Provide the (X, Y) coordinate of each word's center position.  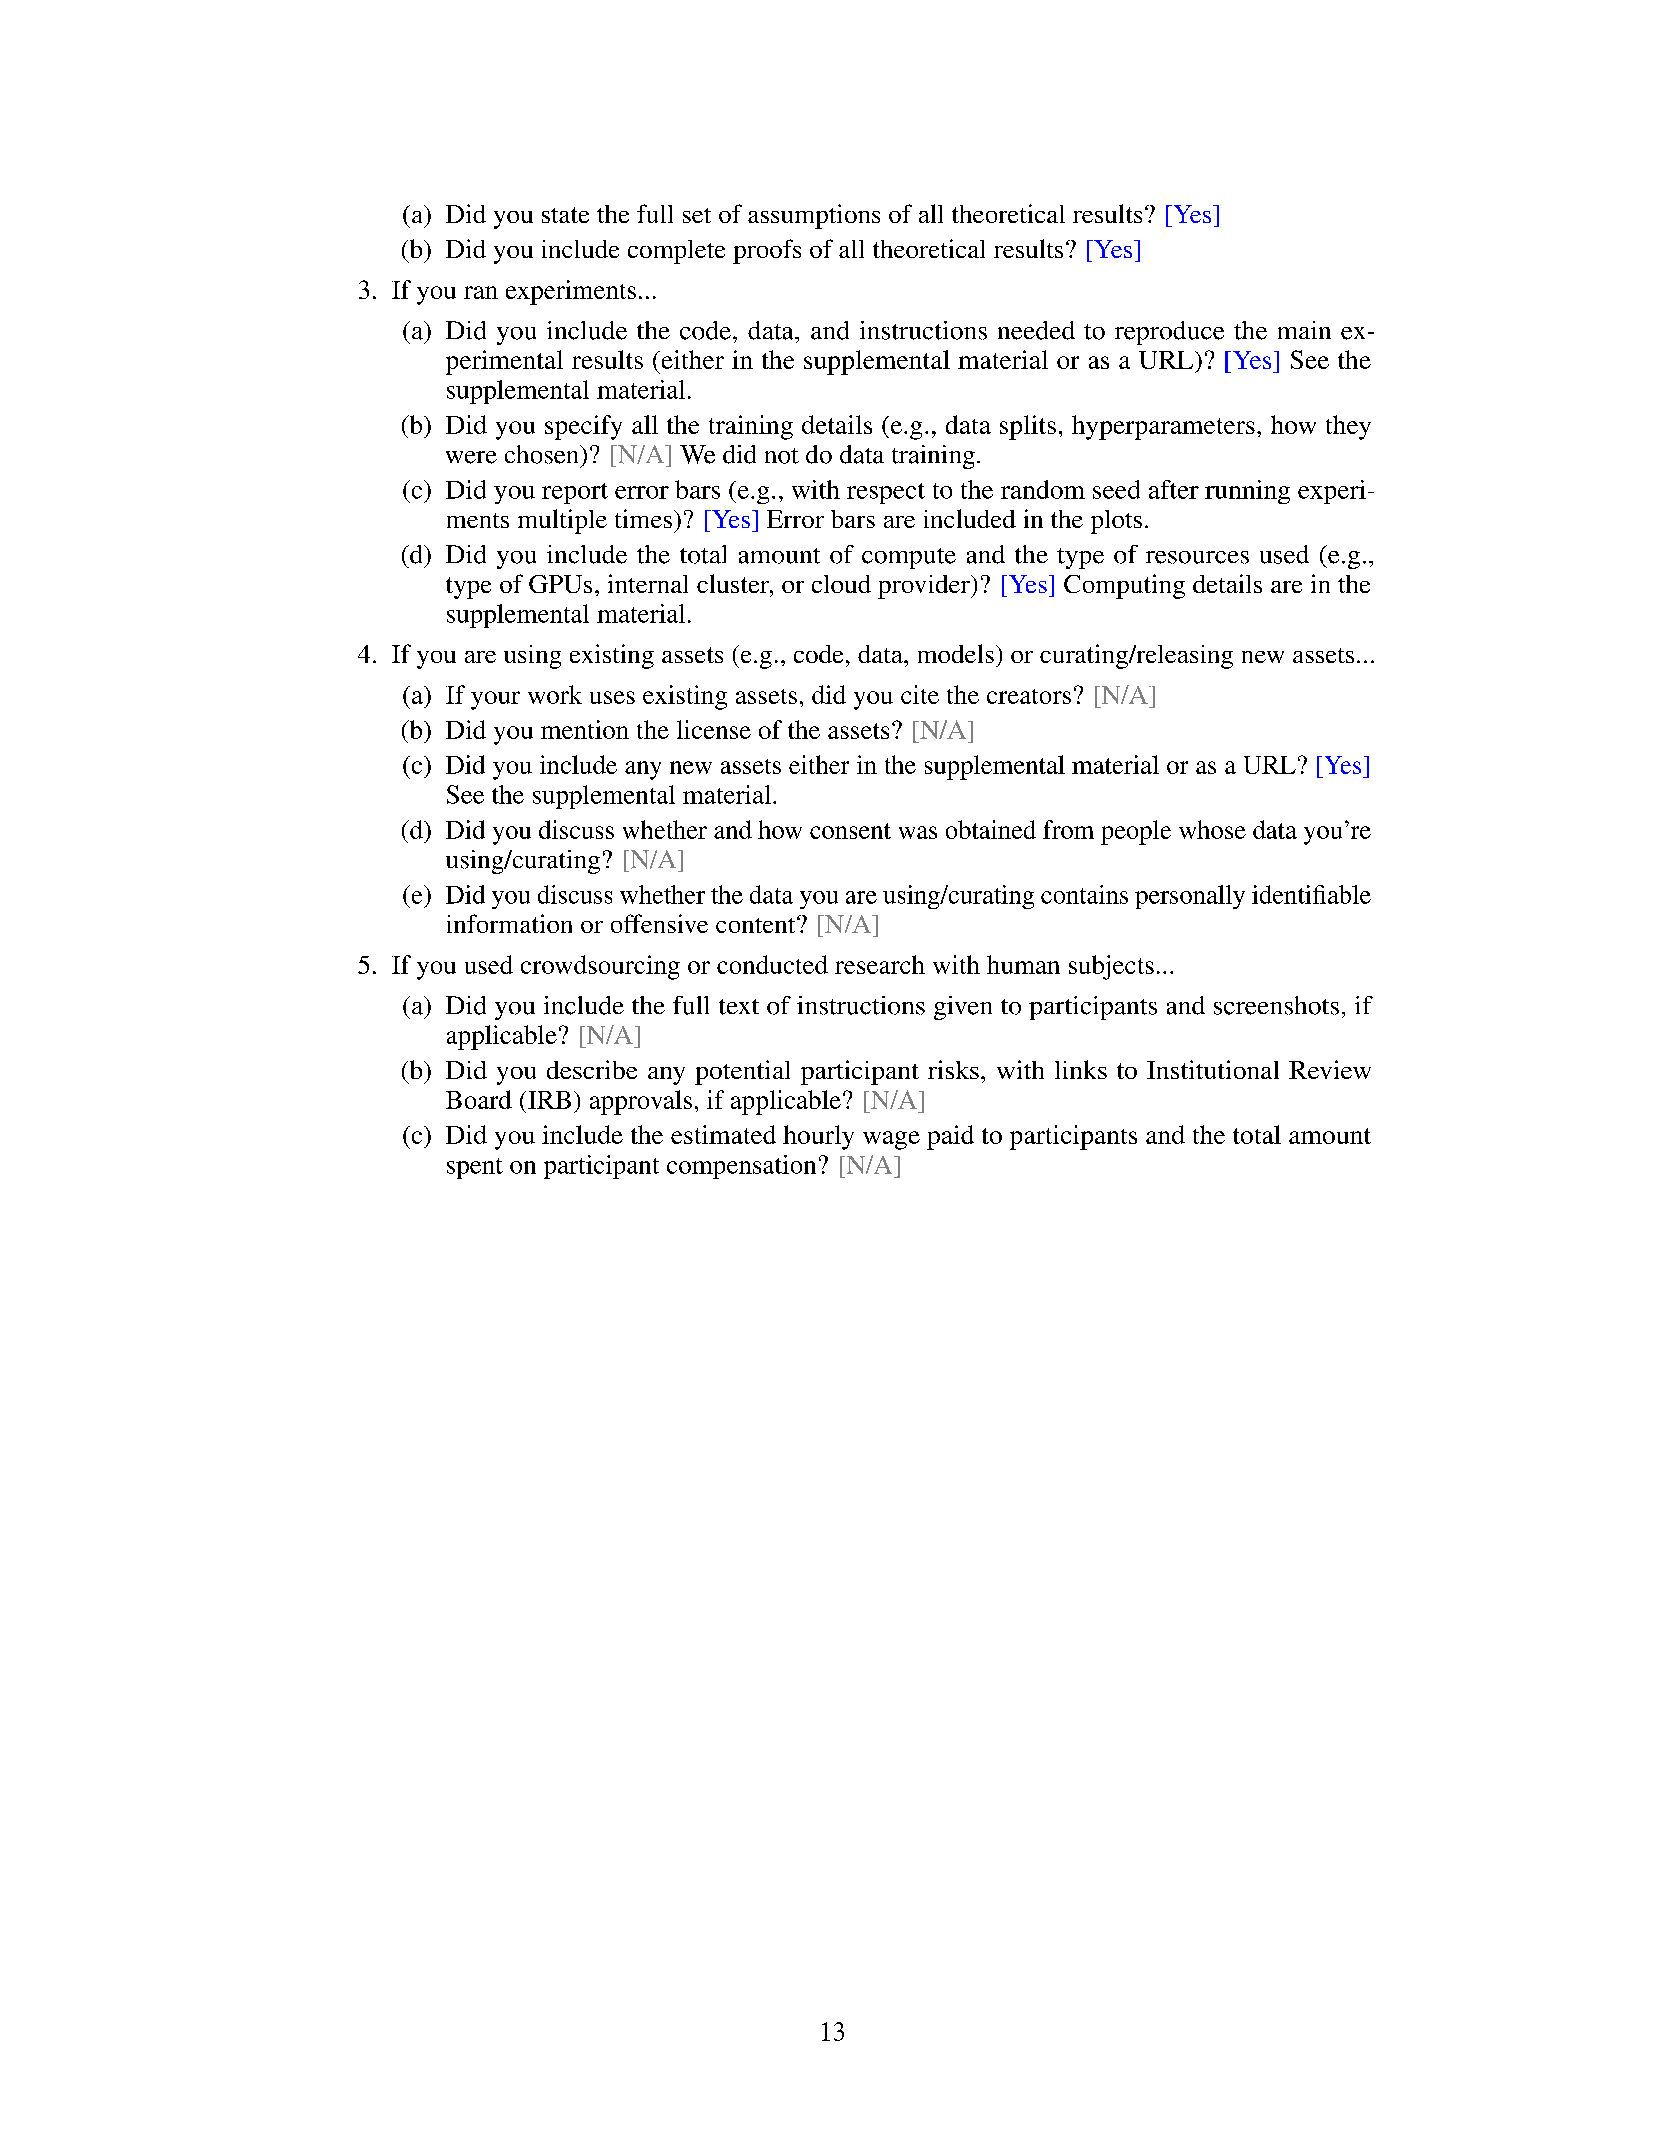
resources (1197, 557)
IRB (549, 1100)
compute (909, 558)
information (509, 923)
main (1304, 330)
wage (891, 1140)
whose (1212, 829)
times (643, 518)
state (565, 215)
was (918, 832)
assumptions (814, 216)
